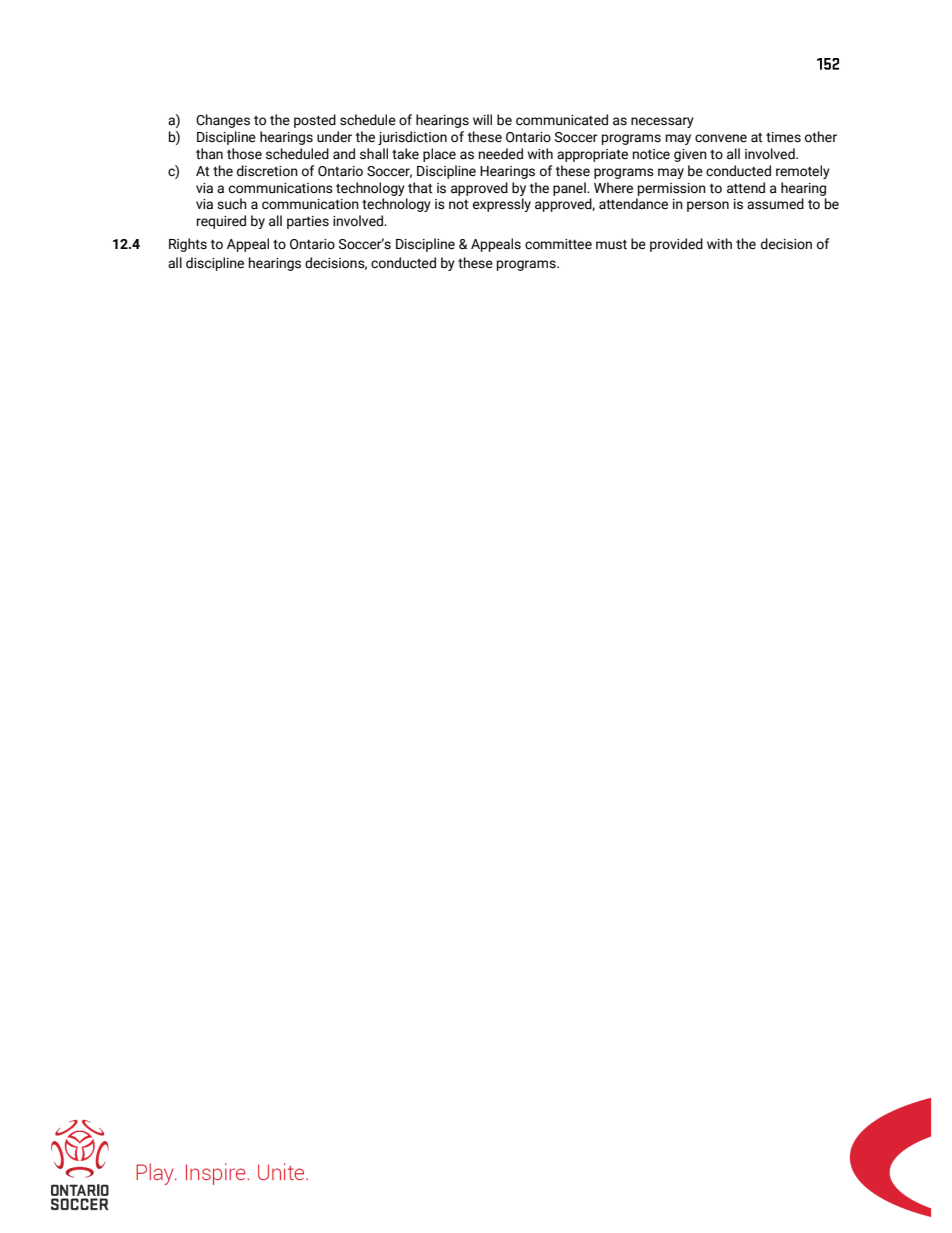 Image resolution: width=952 pixels, height=1233 pixels. What do you see at coordinates (232, 204) in the screenshot?
I see `such` at bounding box center [232, 204].
